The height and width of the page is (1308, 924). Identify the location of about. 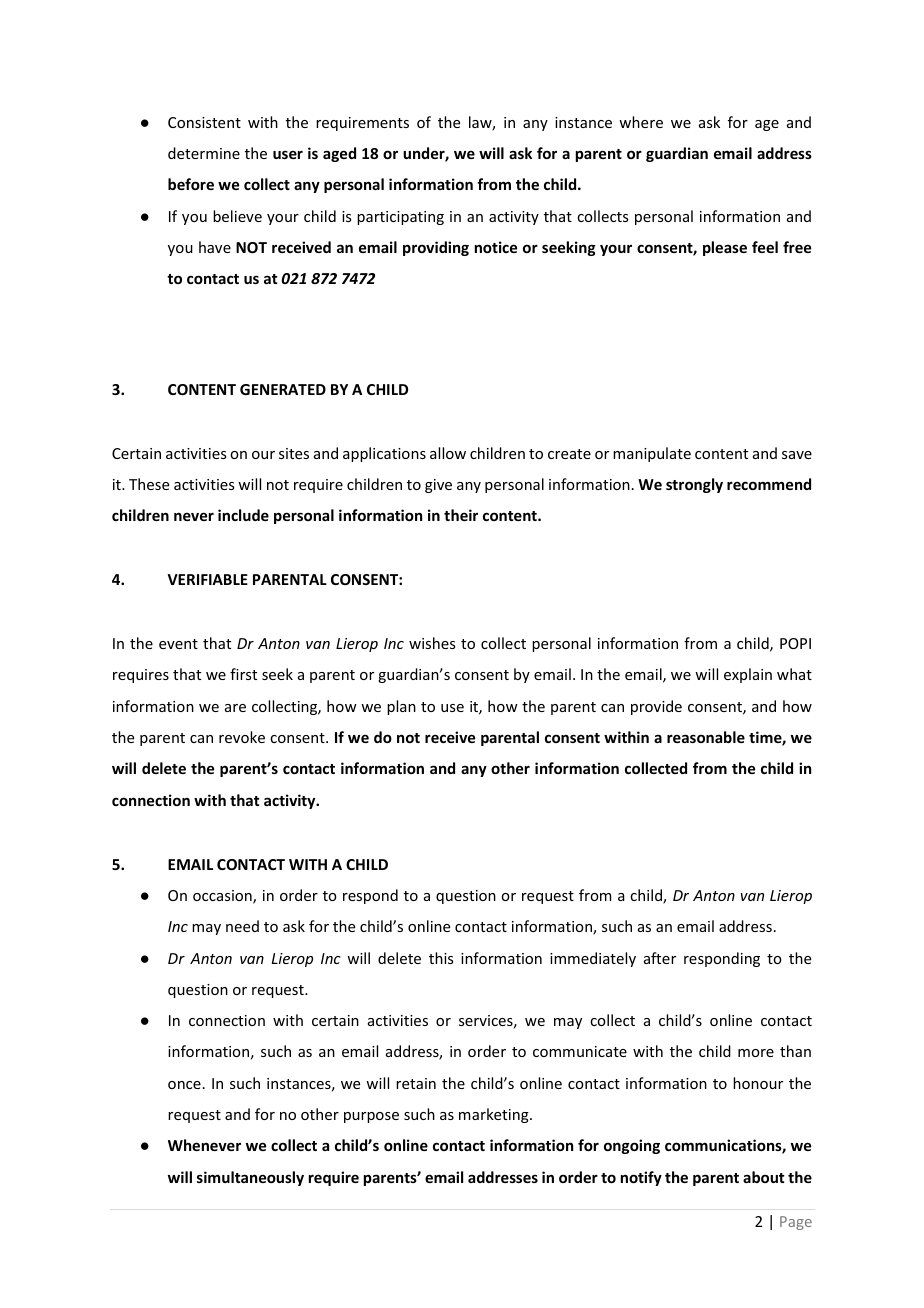
(763, 1177).
